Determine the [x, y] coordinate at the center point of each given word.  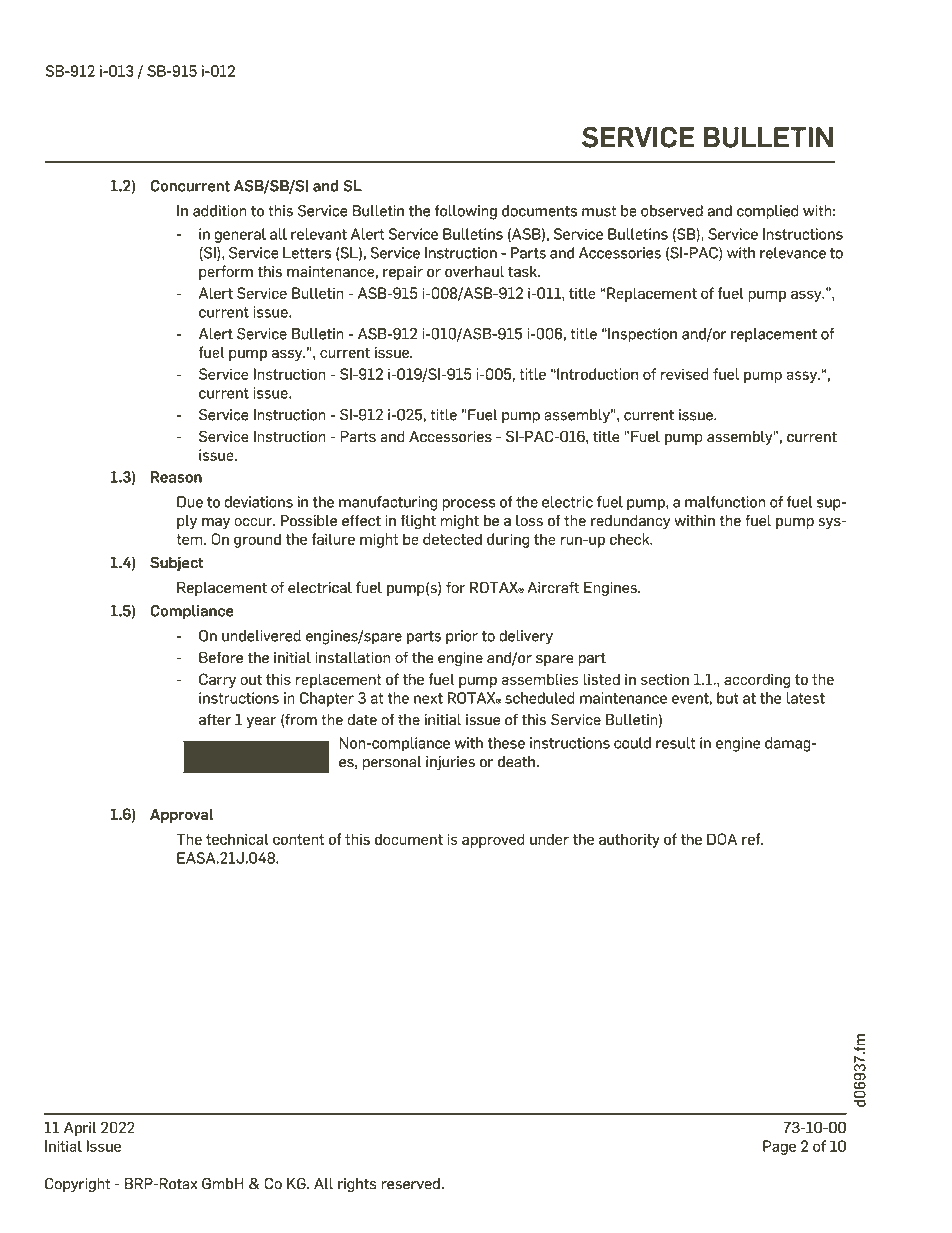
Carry [217, 680]
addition [220, 211]
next [428, 698]
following [466, 212]
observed [672, 211]
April [80, 1129]
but [728, 698]
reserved [411, 1184]
